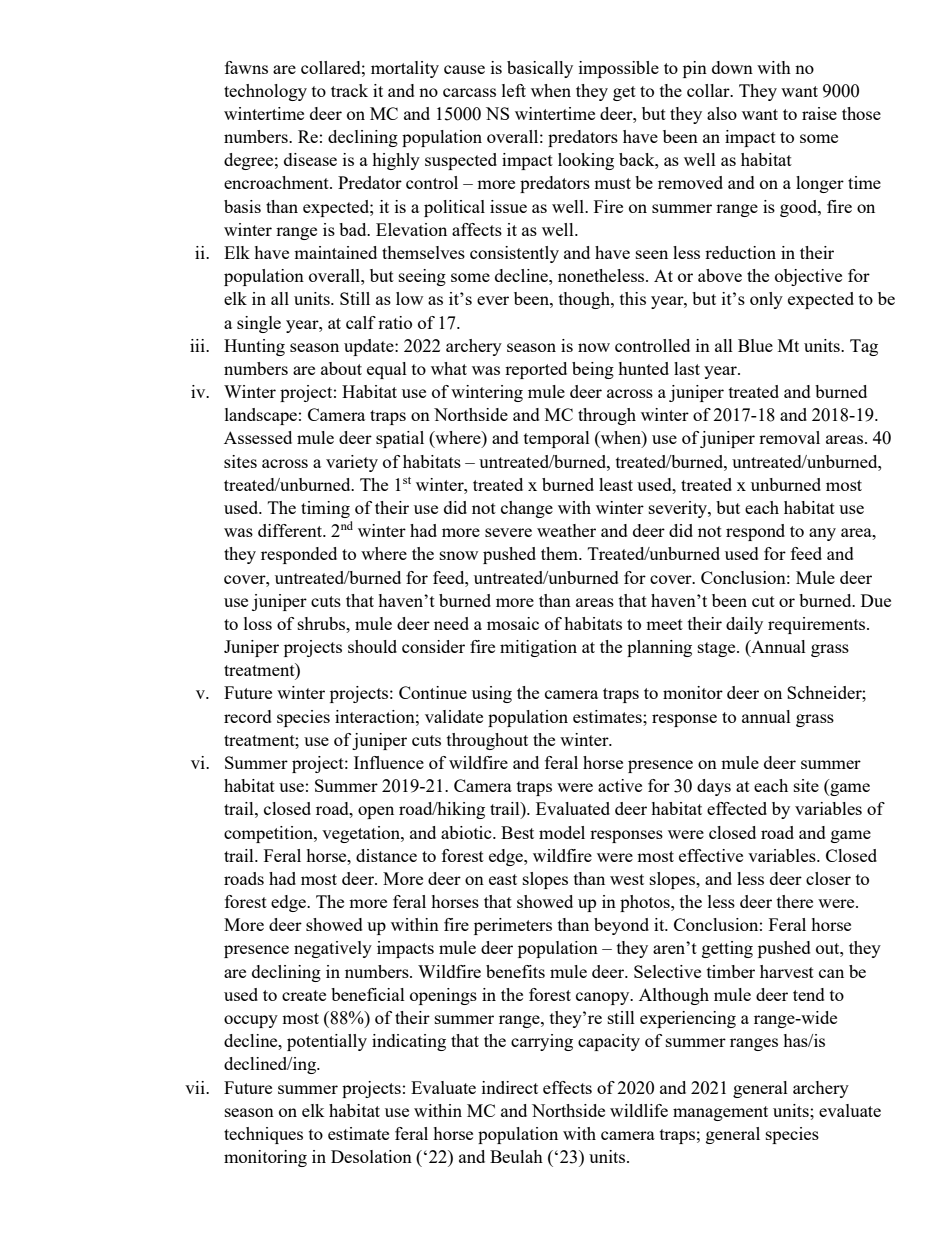 The width and height of the screenshot is (952, 1233). I want to click on raise, so click(819, 113).
